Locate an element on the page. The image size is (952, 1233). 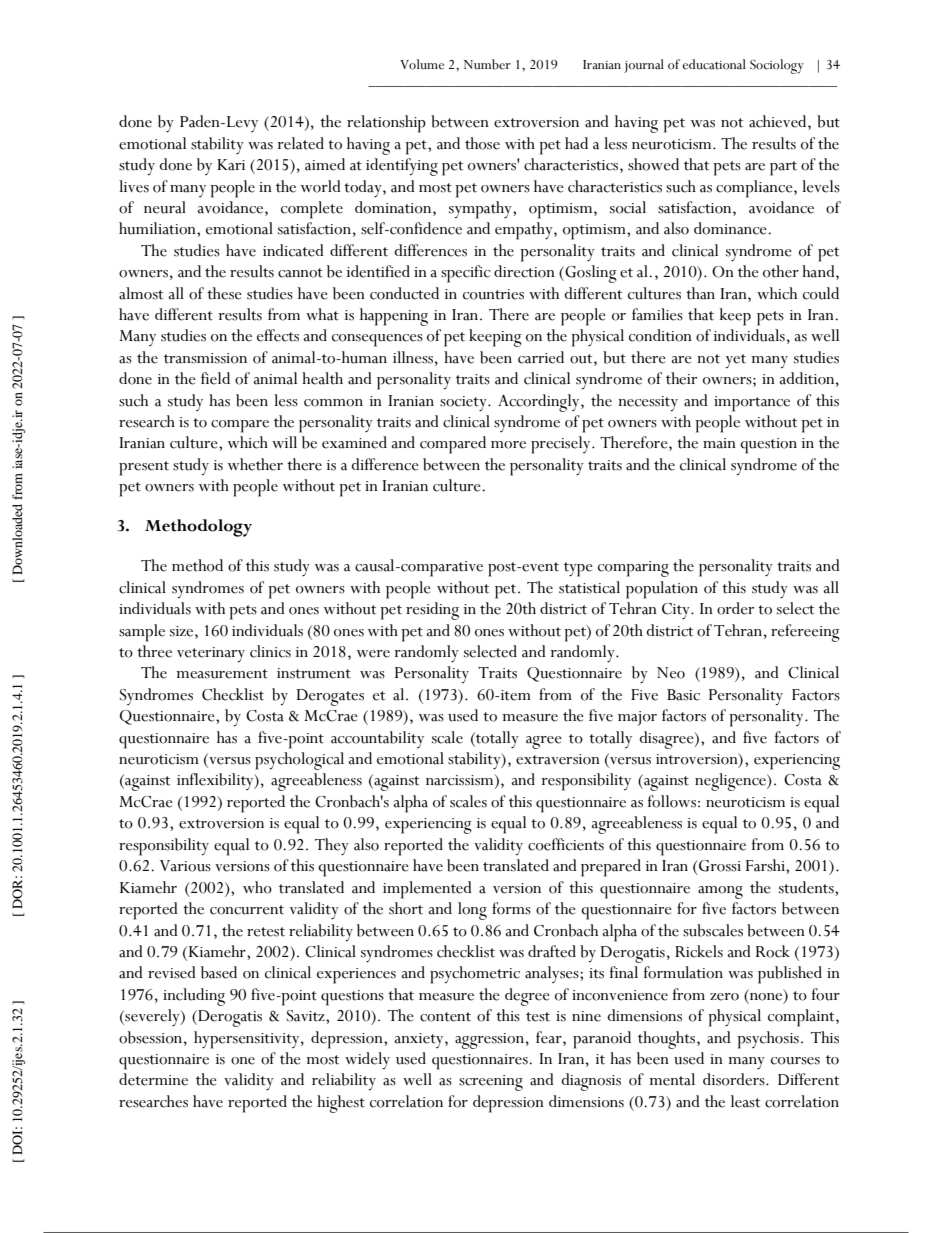
Number is located at coordinates (487, 64).
